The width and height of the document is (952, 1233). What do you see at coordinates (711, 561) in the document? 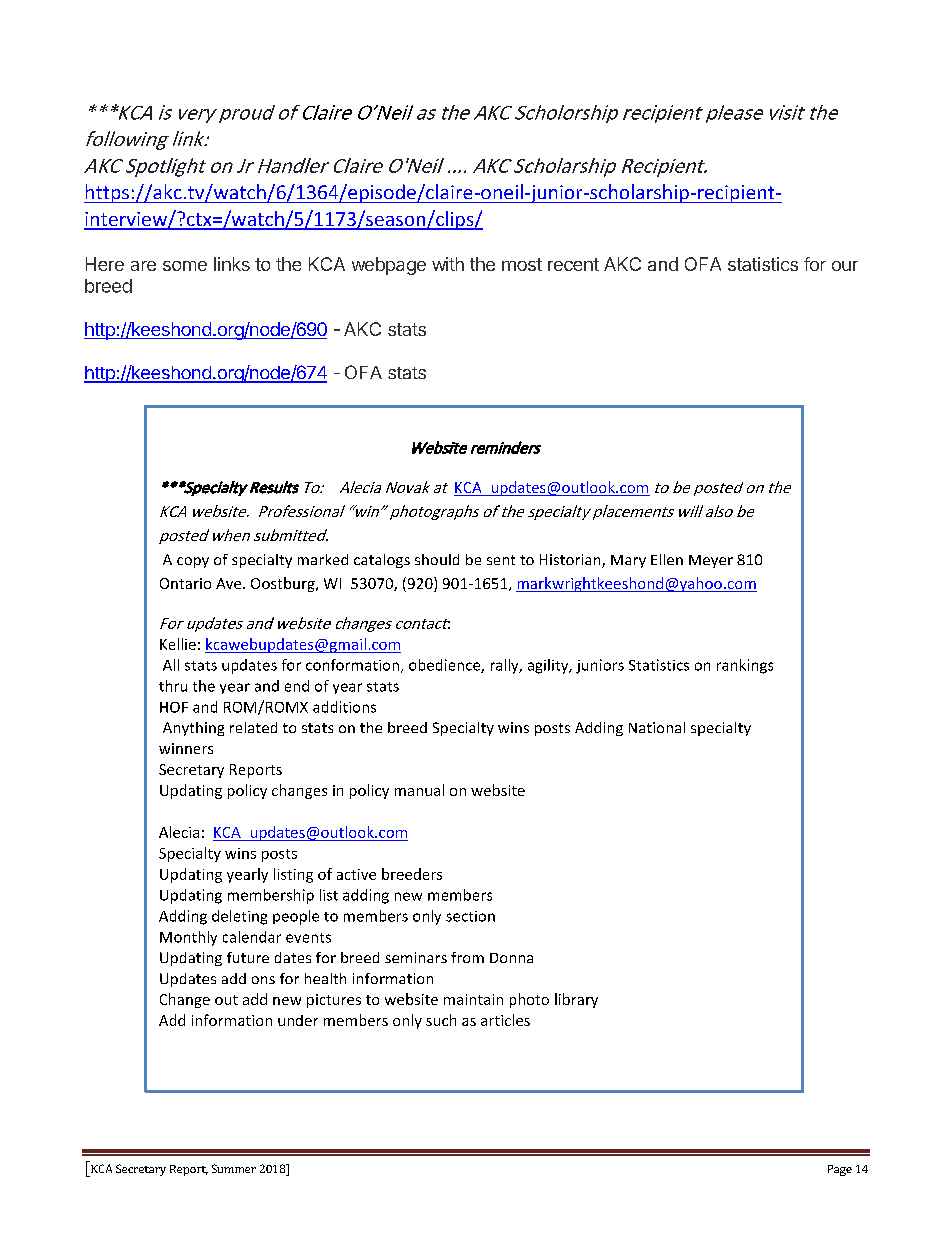
I see `Meyer` at bounding box center [711, 561].
